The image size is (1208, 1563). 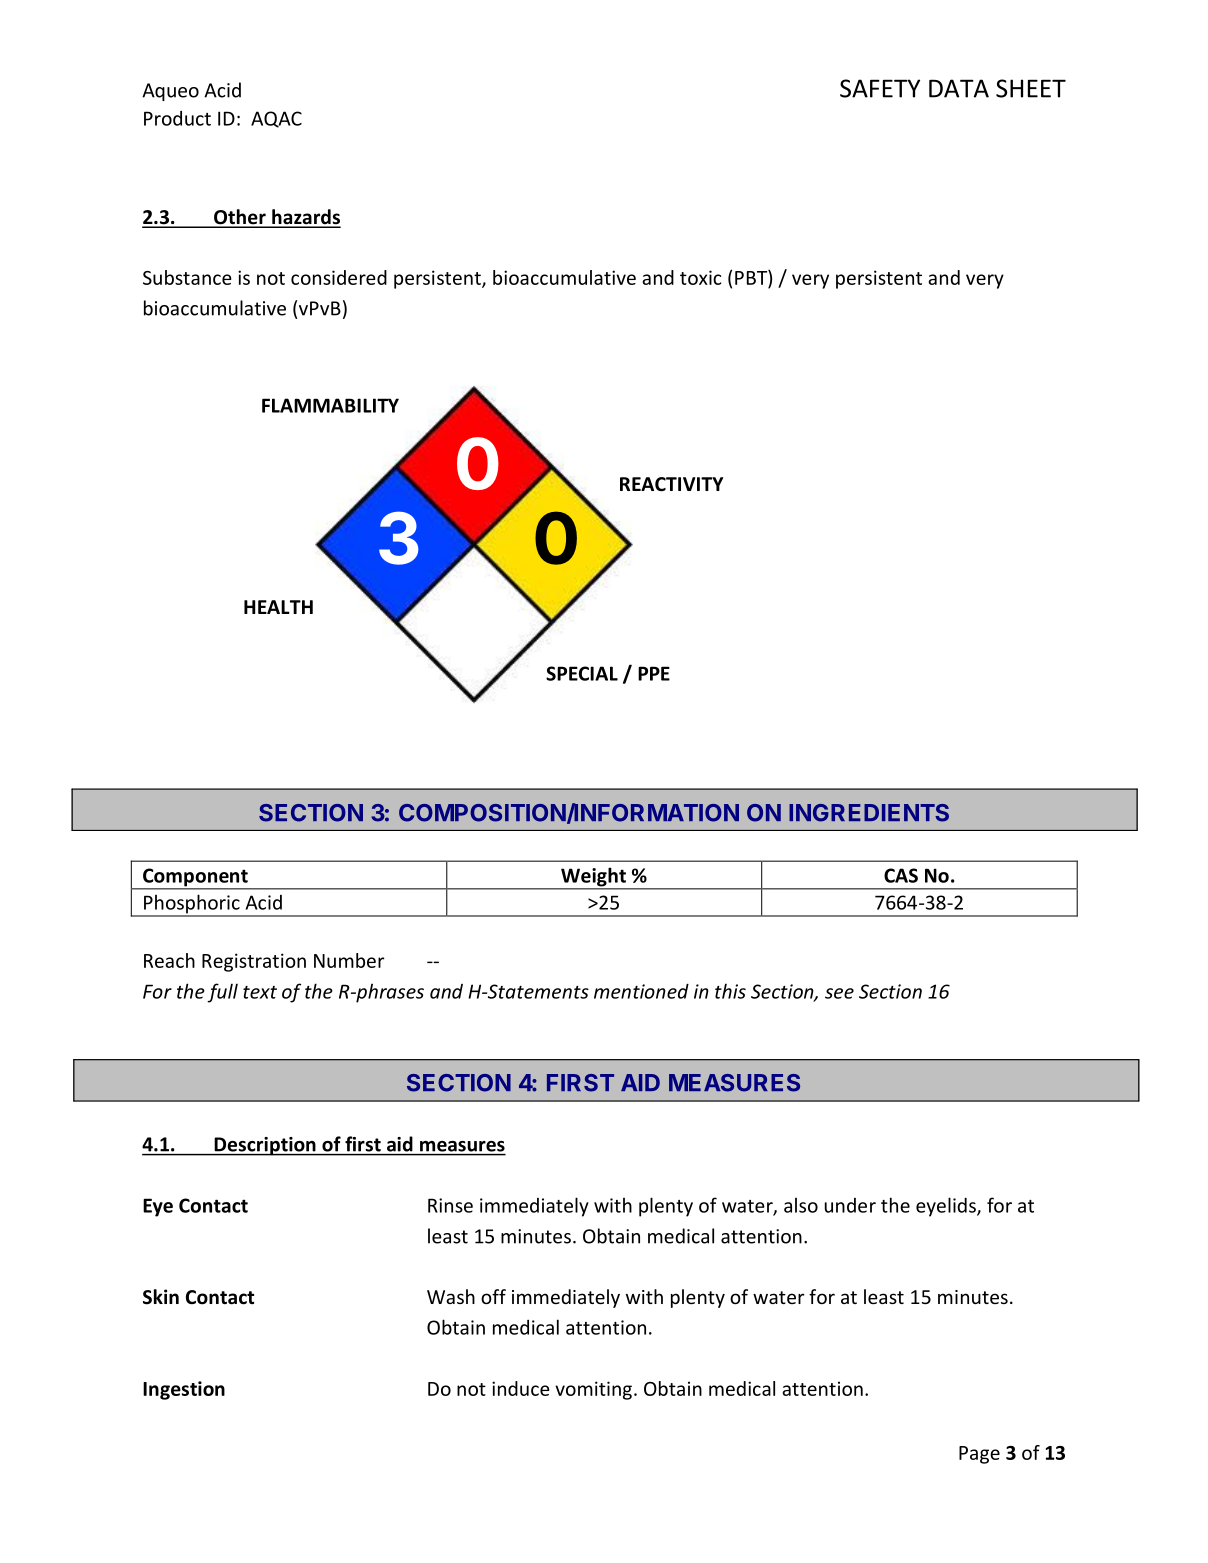 What do you see at coordinates (184, 1390) in the screenshot?
I see `Ingestion` at bounding box center [184, 1390].
